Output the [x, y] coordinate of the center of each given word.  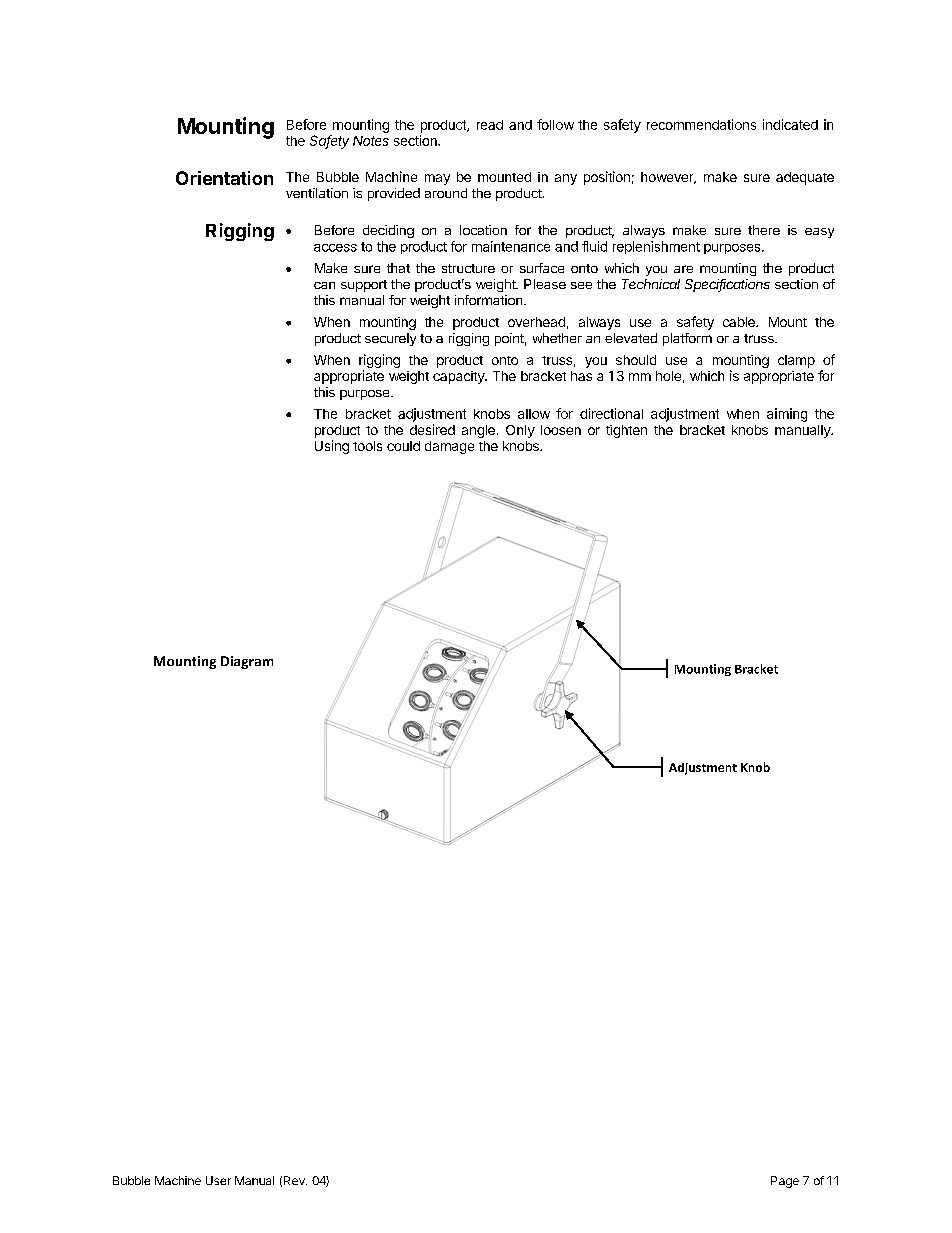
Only [520, 431]
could [403, 446]
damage [449, 447]
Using [332, 447]
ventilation [317, 193]
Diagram [247, 662]
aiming [787, 415]
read [490, 125]
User [218, 1180]
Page [785, 1182]
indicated [790, 124]
